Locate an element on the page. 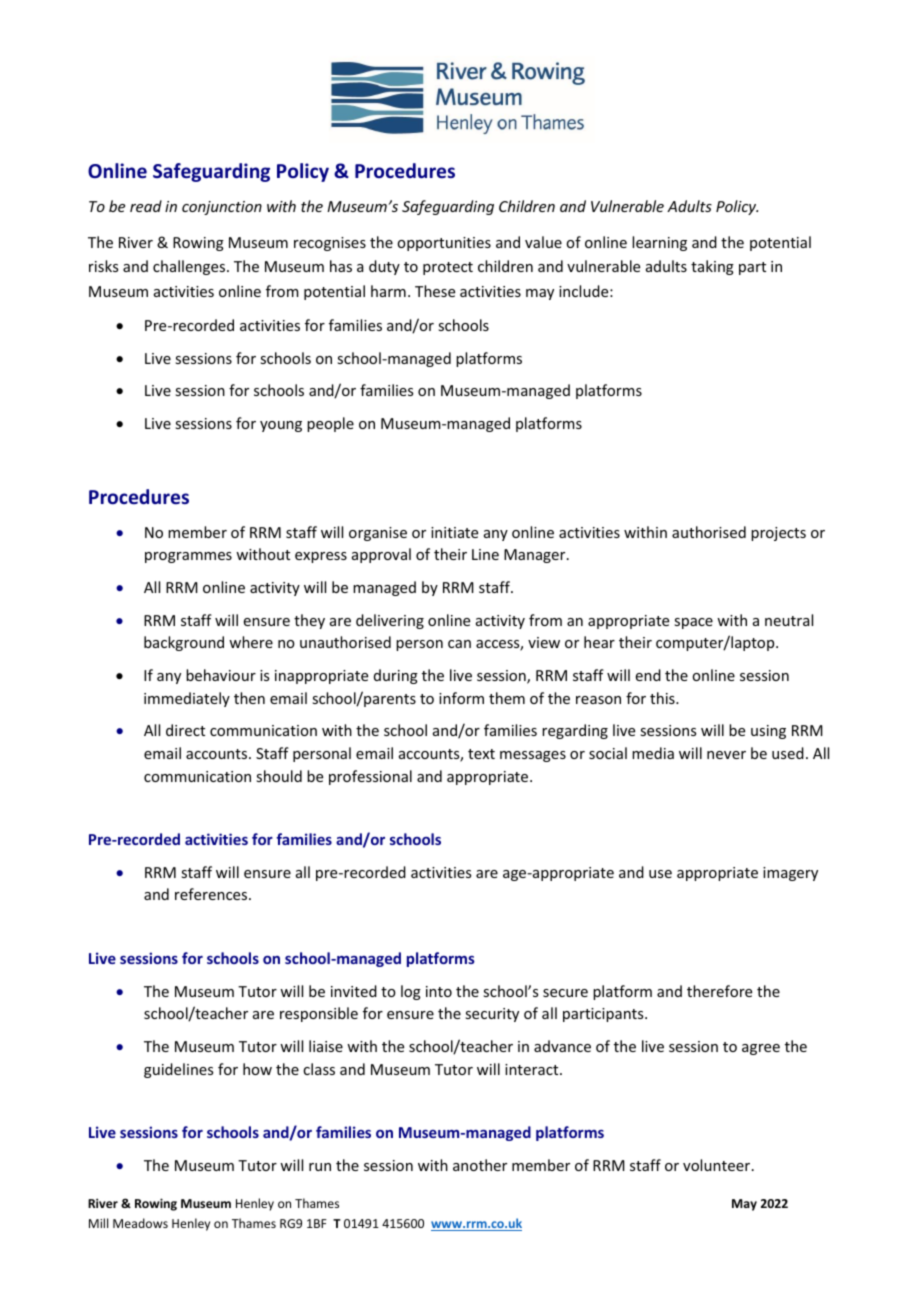 This image has width=924, height=1308. opportunities is located at coordinates (444, 244).
